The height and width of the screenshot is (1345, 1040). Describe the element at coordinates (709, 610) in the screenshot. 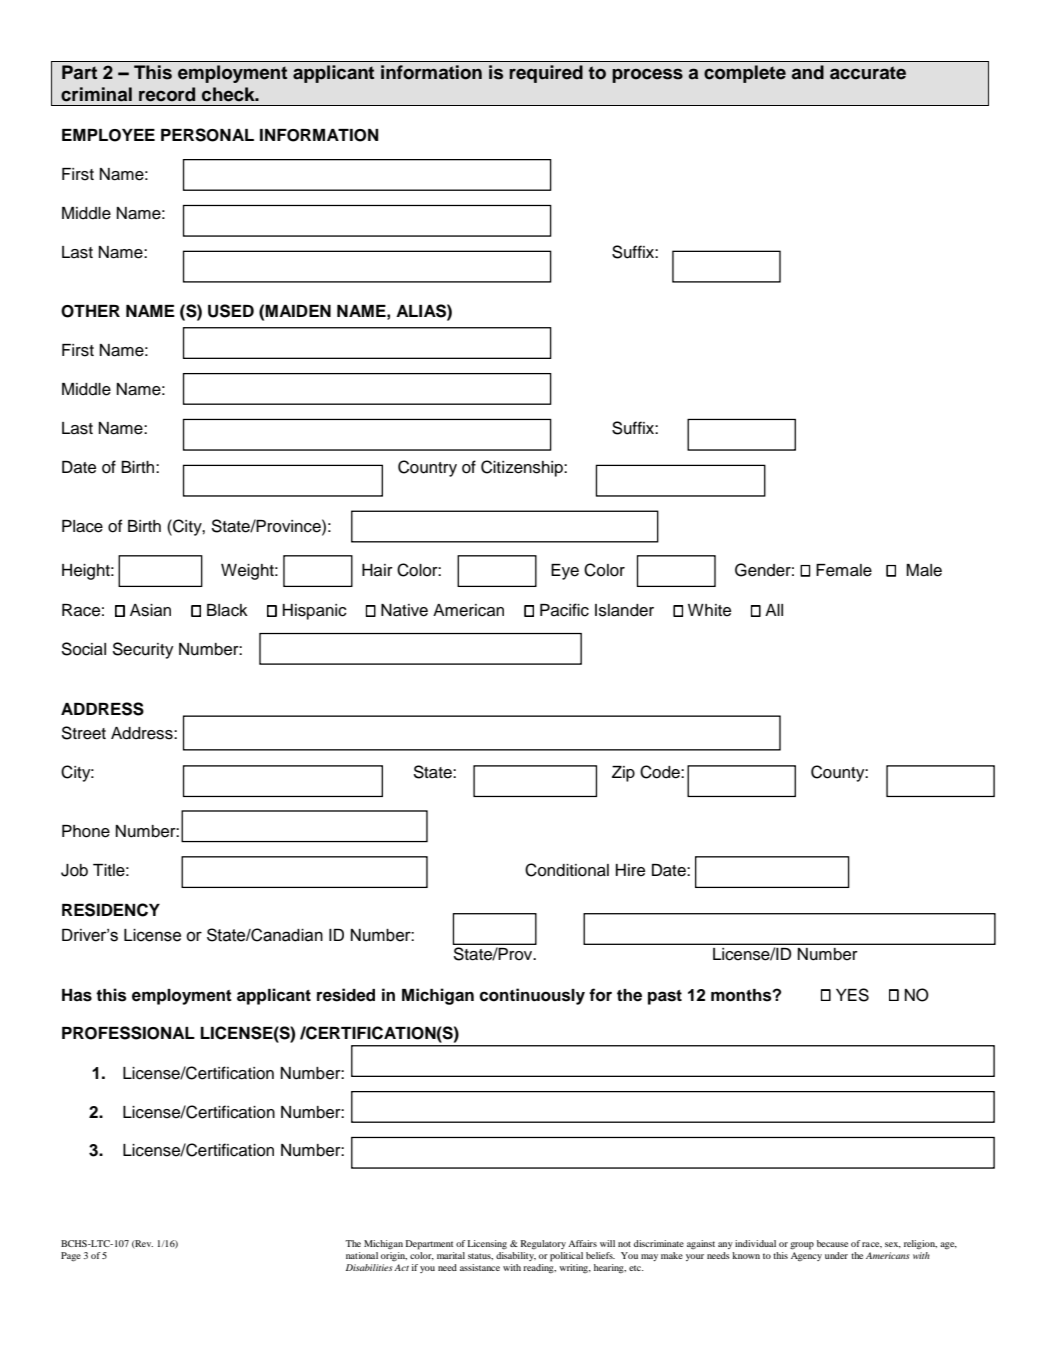

I see `White` at that location.
